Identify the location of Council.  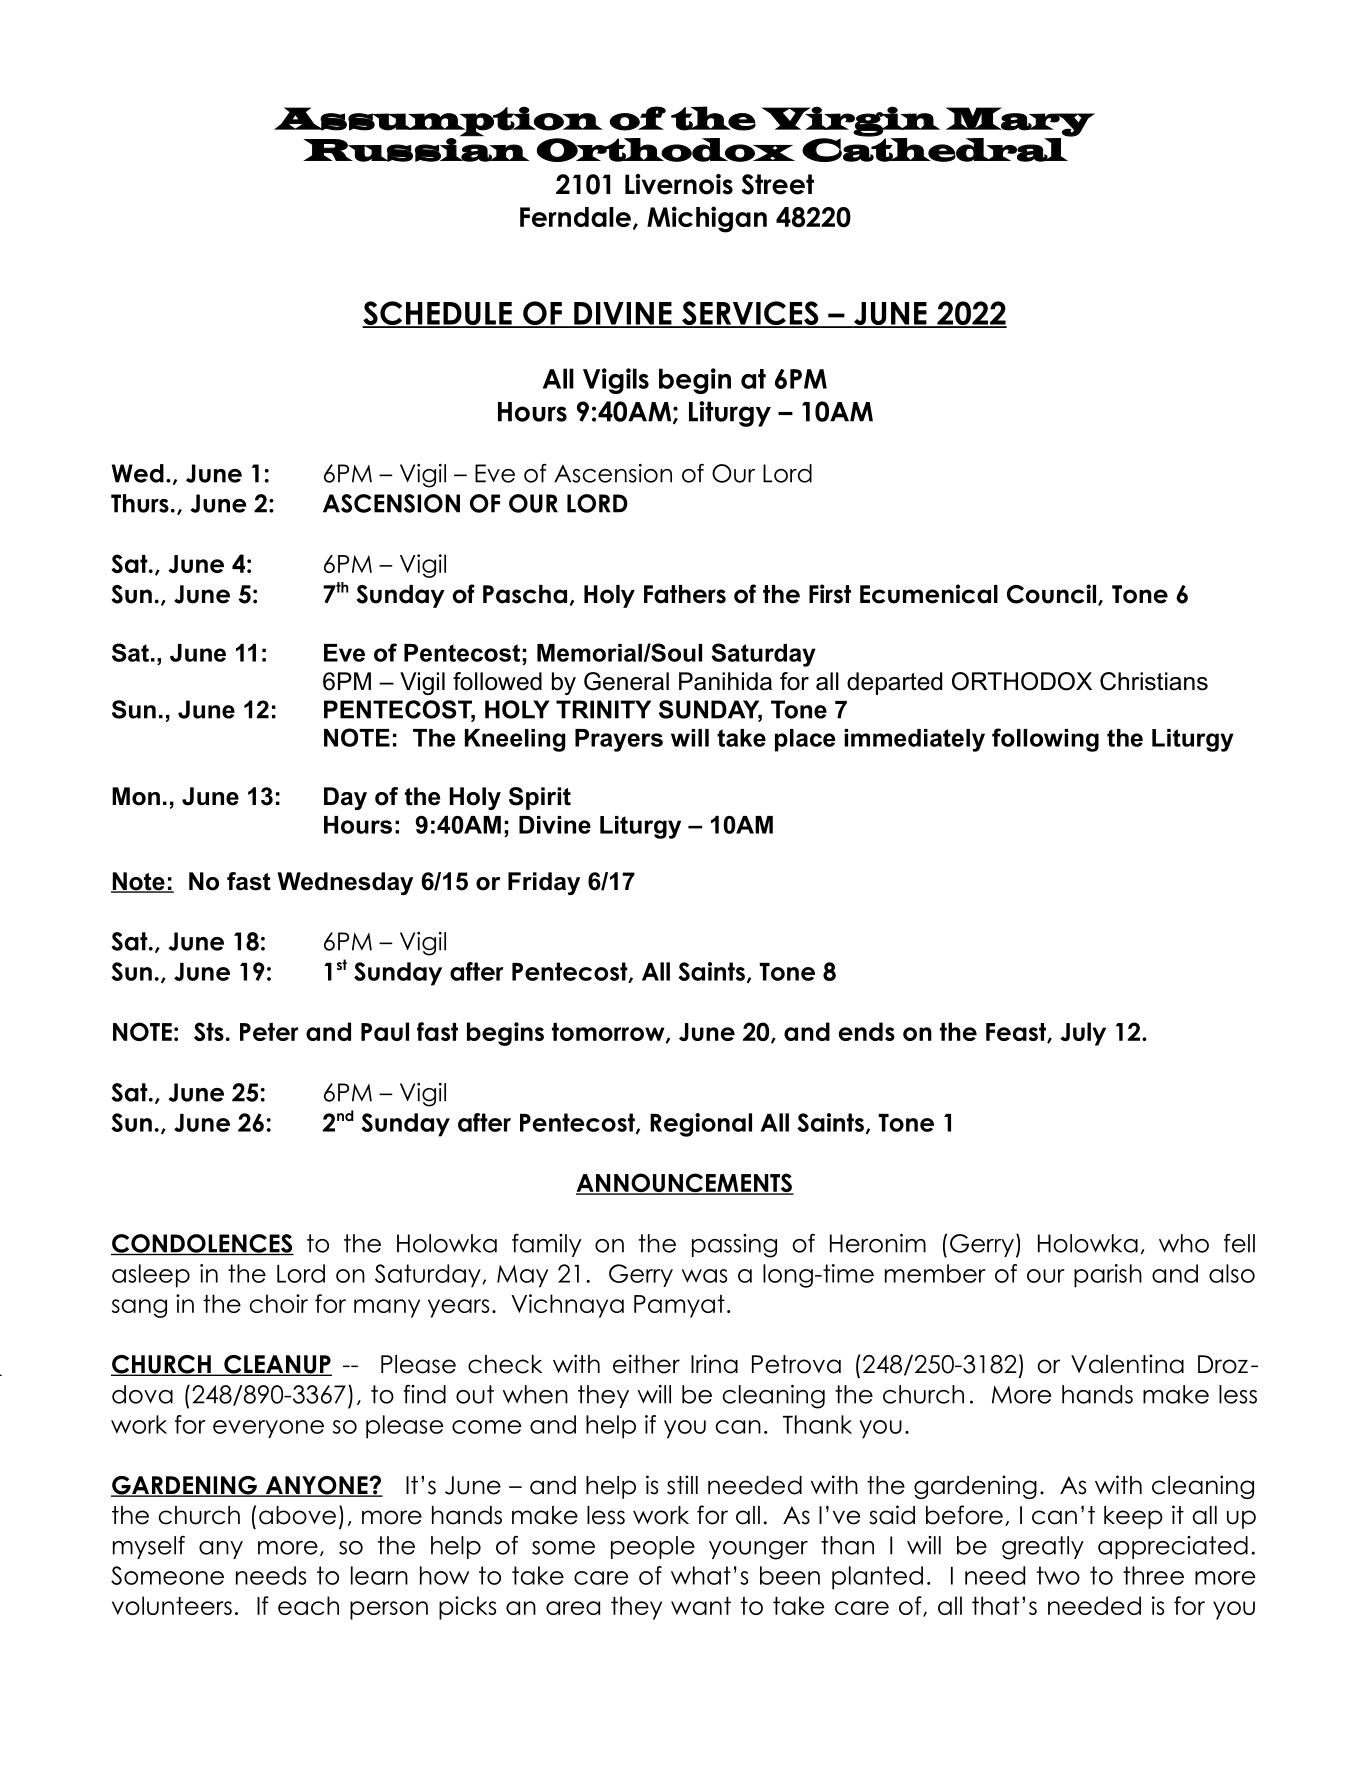
(1053, 595).
